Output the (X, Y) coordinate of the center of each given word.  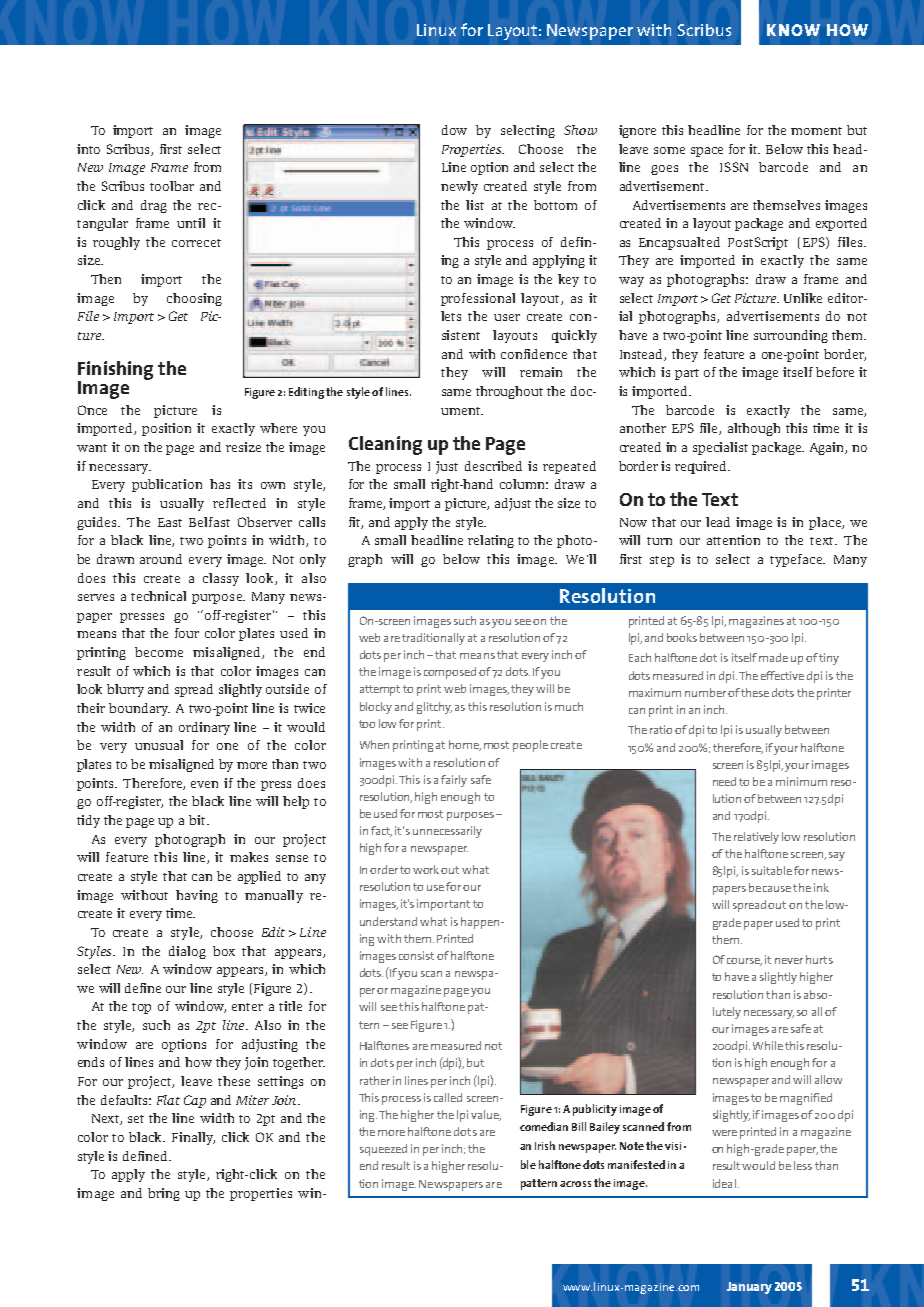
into (88, 149)
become (159, 652)
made (773, 657)
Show (580, 130)
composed (450, 673)
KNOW (793, 30)
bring (164, 1194)
